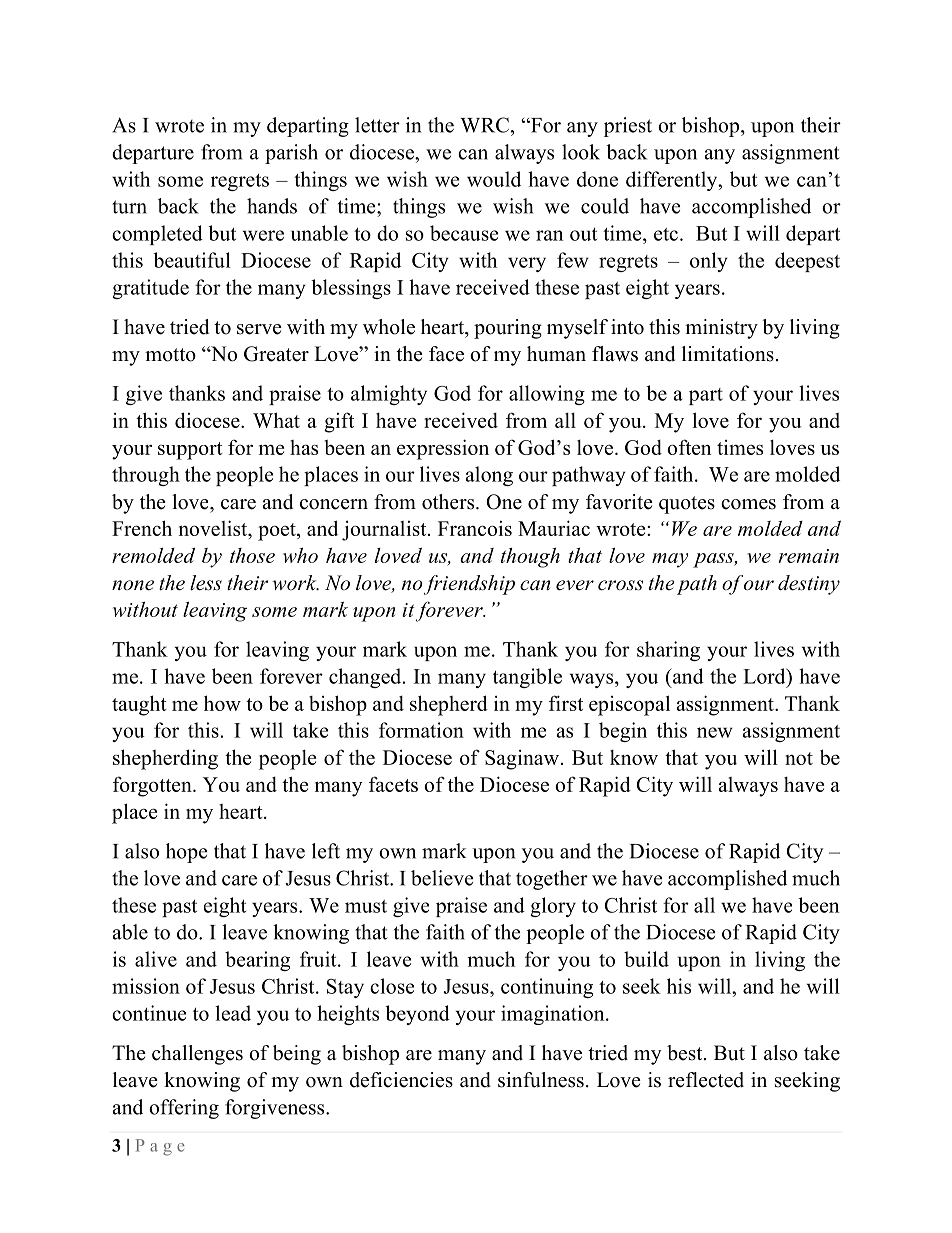 This screenshot has width=952, height=1233. What do you see at coordinates (291, 154) in the screenshot?
I see `parish` at bounding box center [291, 154].
